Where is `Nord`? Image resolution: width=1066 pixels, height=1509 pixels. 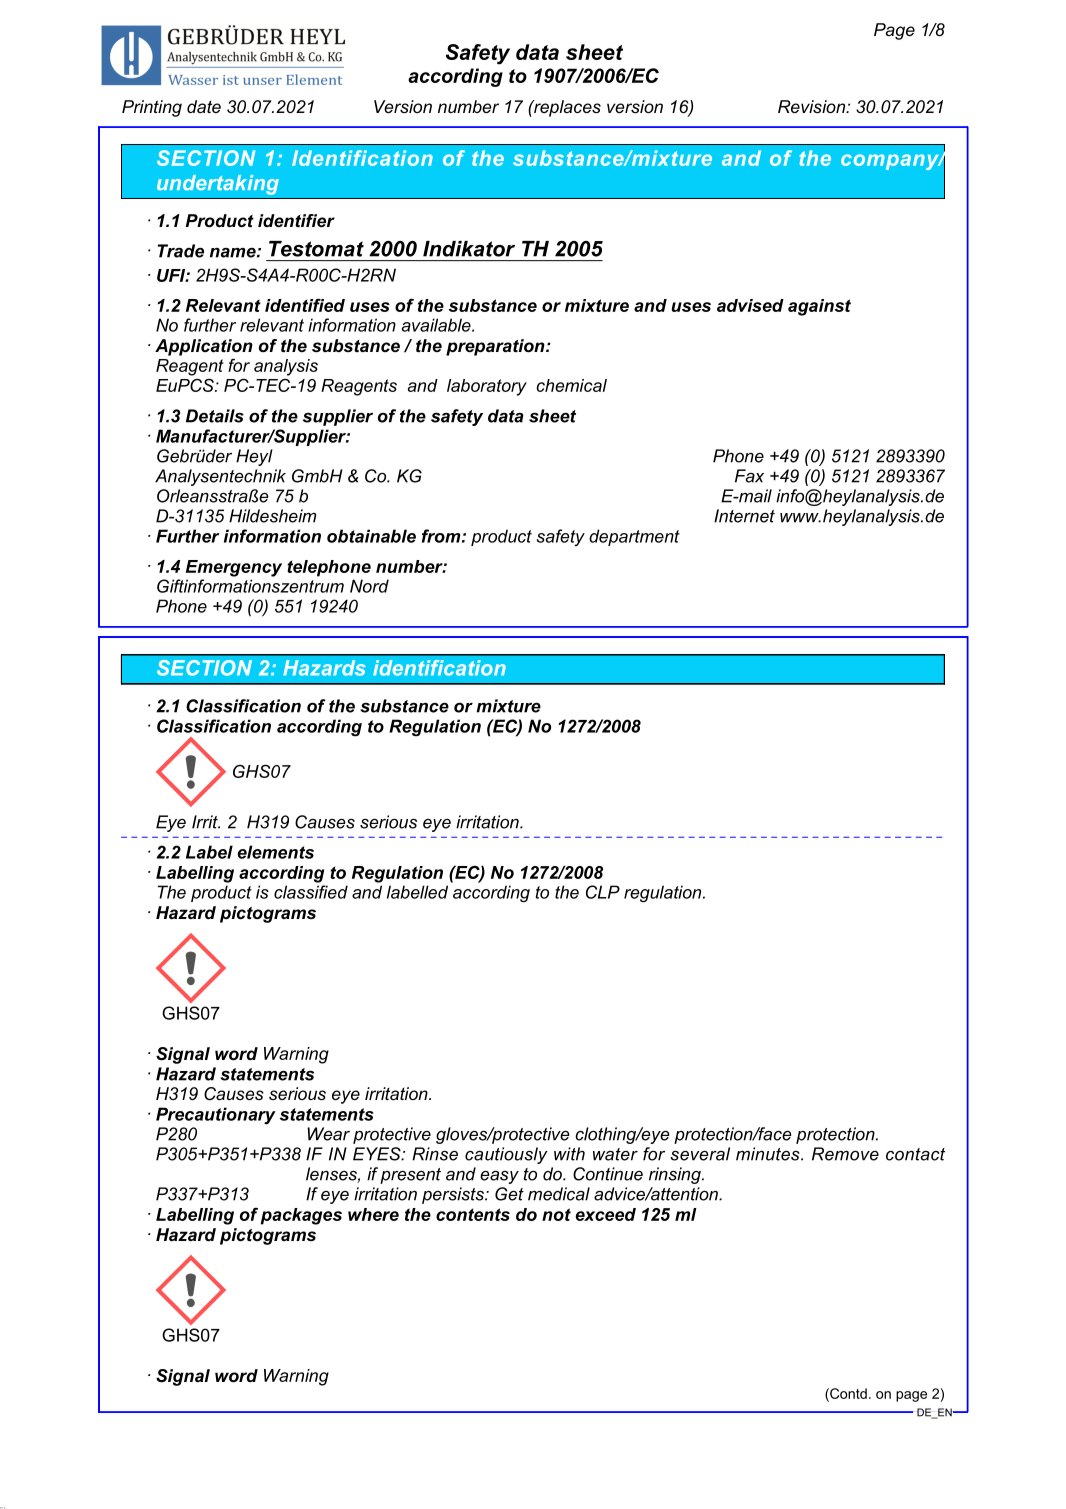
Nord is located at coordinates (369, 586).
